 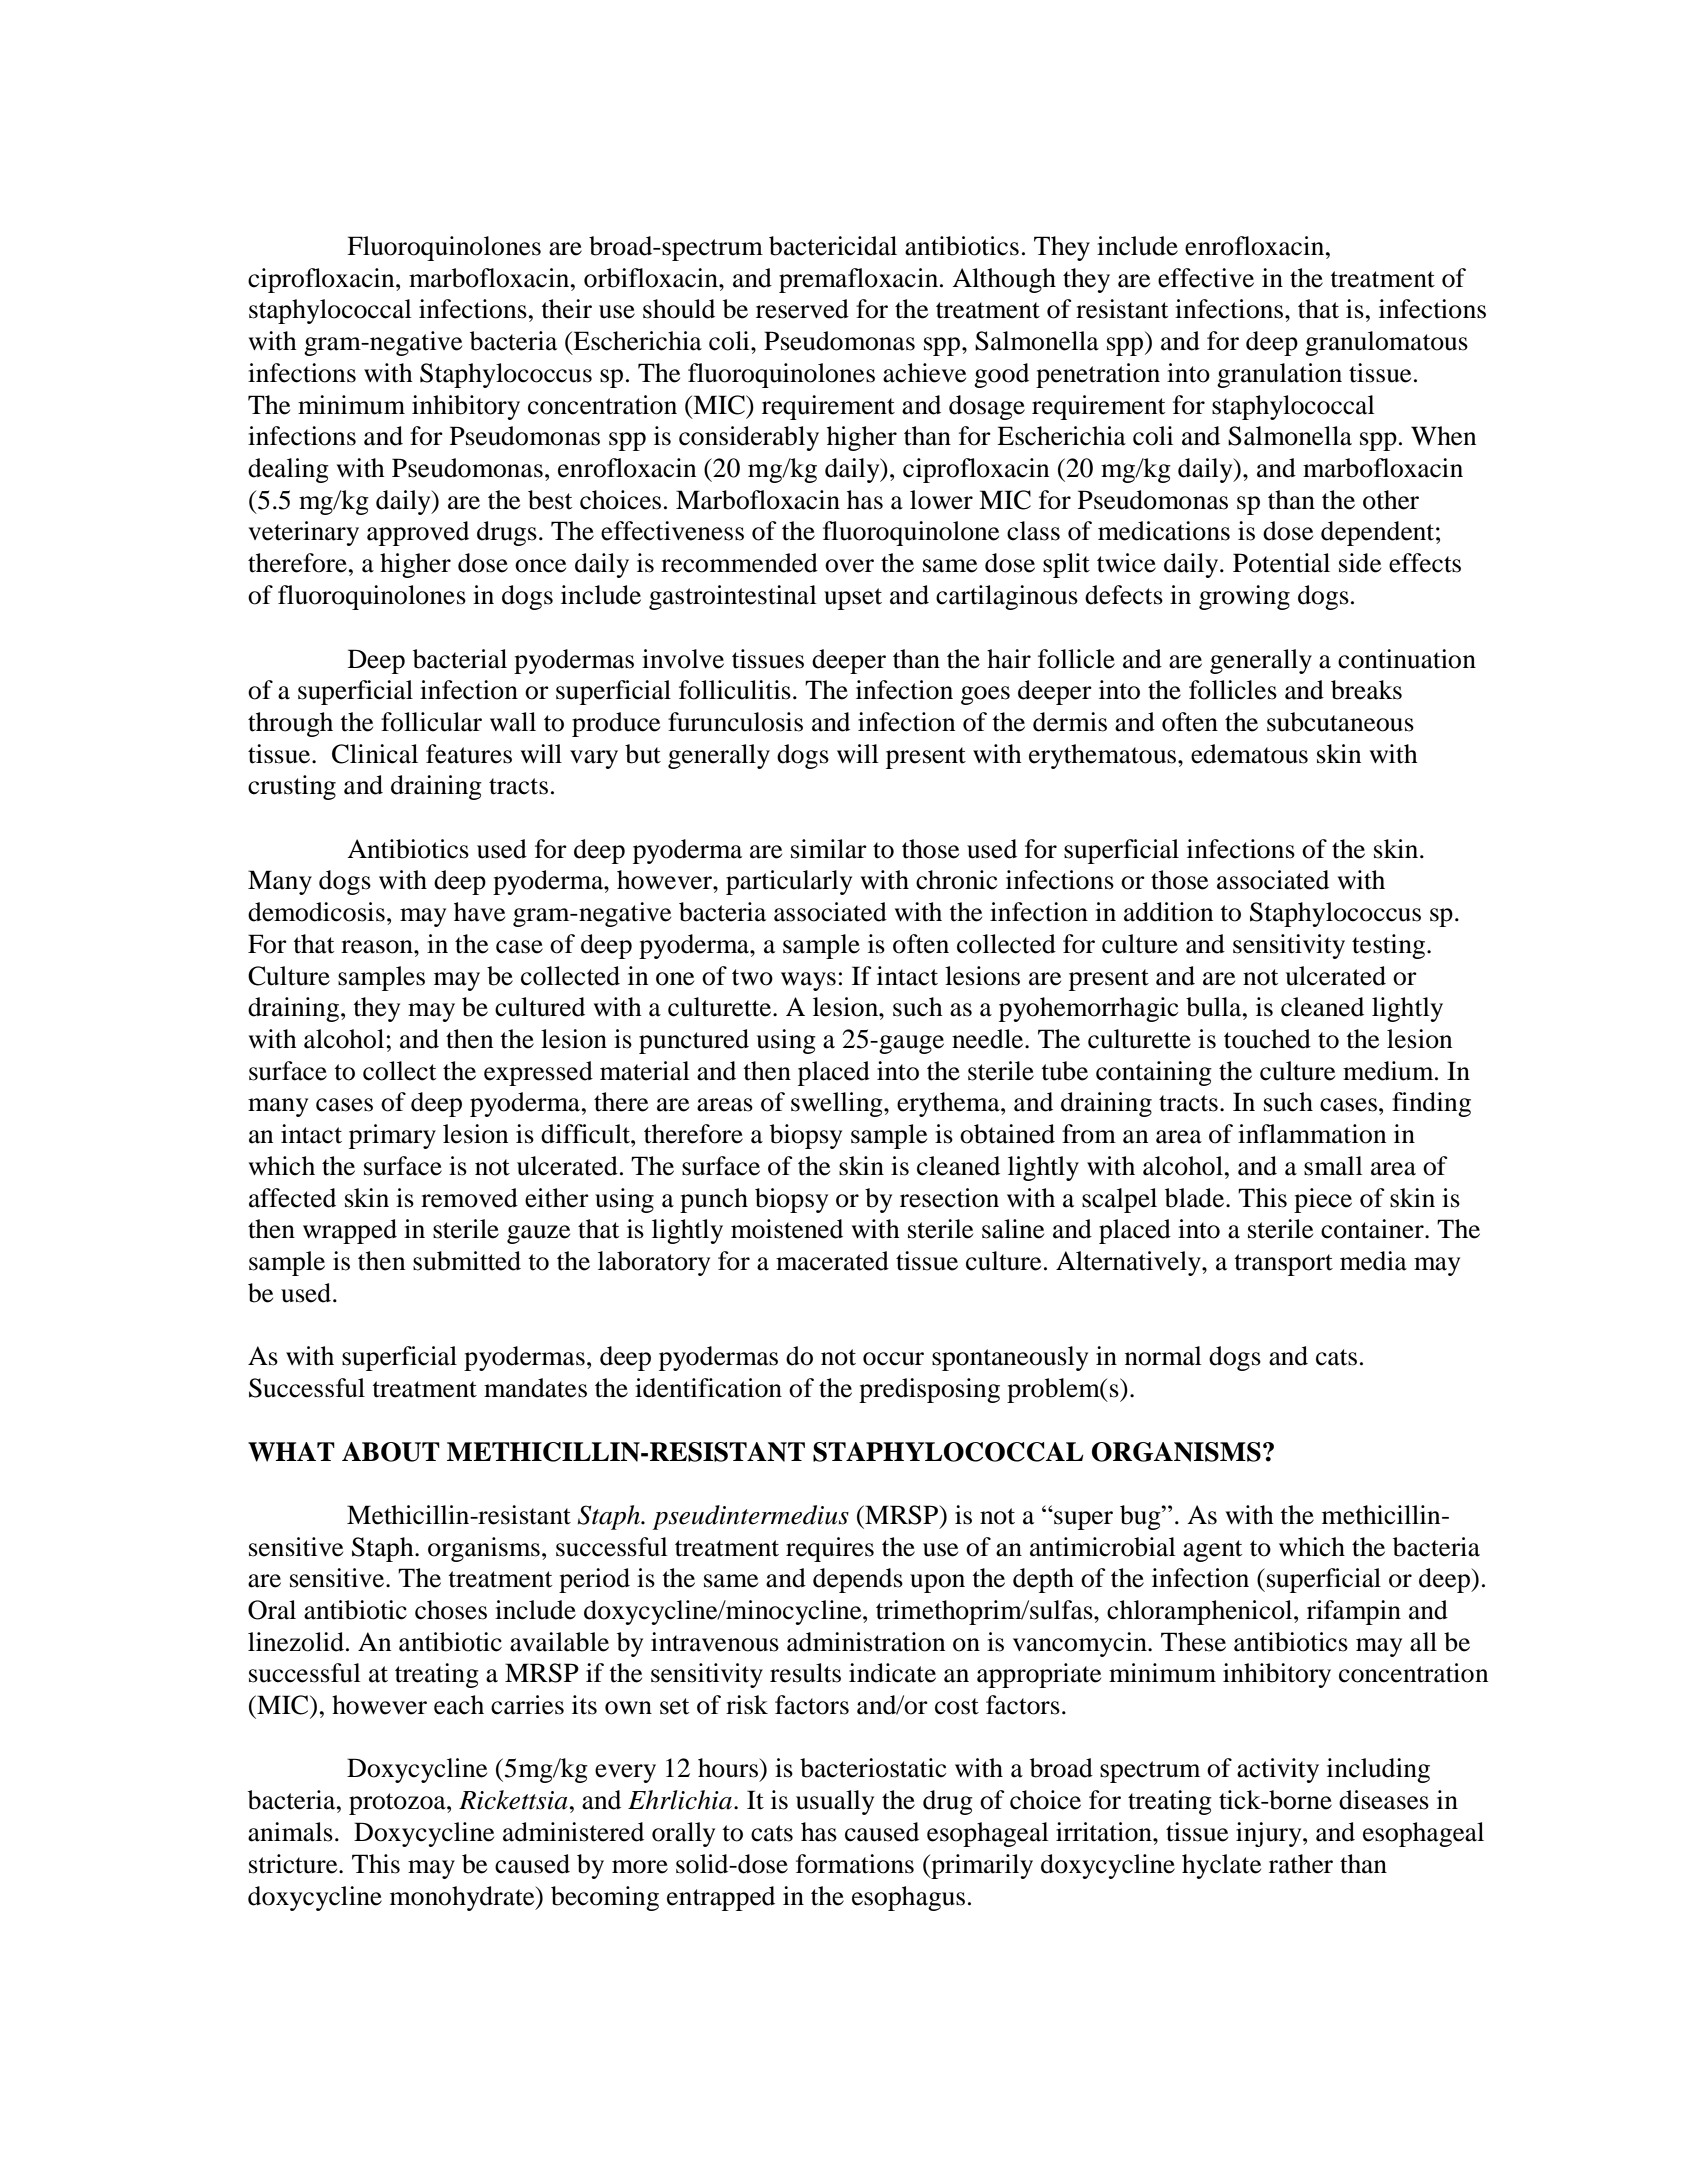 What do you see at coordinates (398, 1804) in the screenshot?
I see `protozoa` at bounding box center [398, 1804].
